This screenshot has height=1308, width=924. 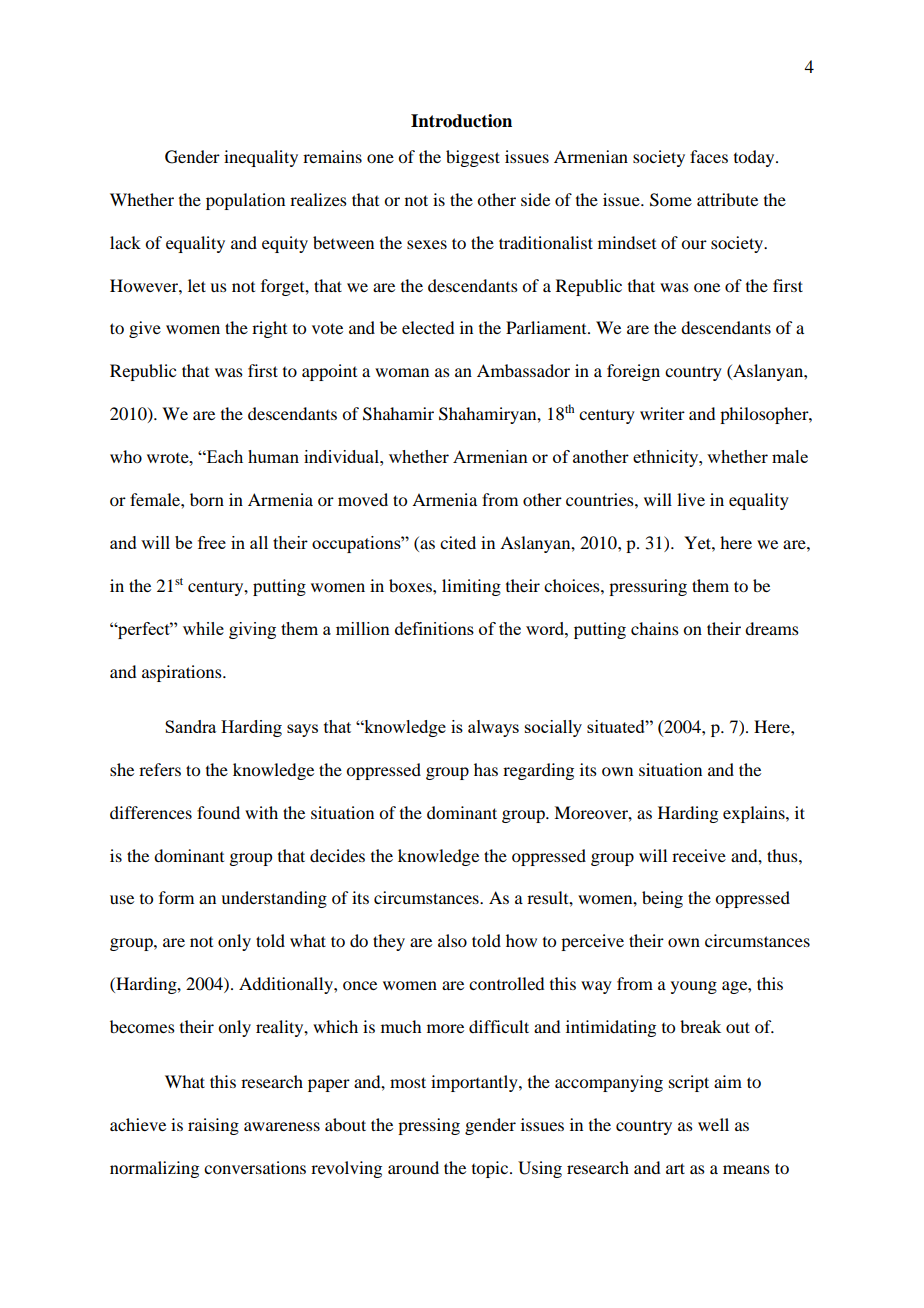 I want to click on population, so click(x=245, y=201).
